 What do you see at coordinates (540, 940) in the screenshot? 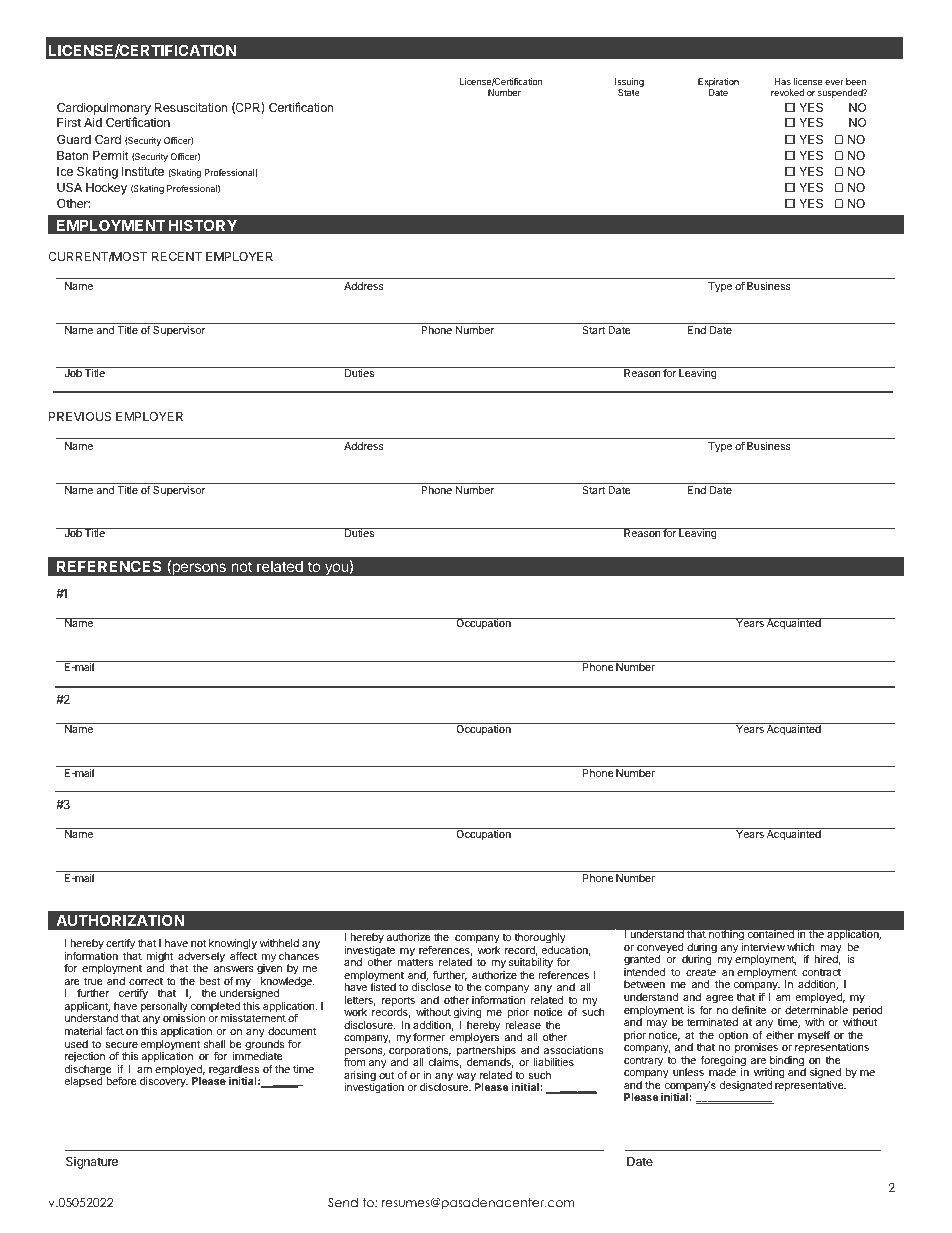
I see `thoroughly` at bounding box center [540, 940].
